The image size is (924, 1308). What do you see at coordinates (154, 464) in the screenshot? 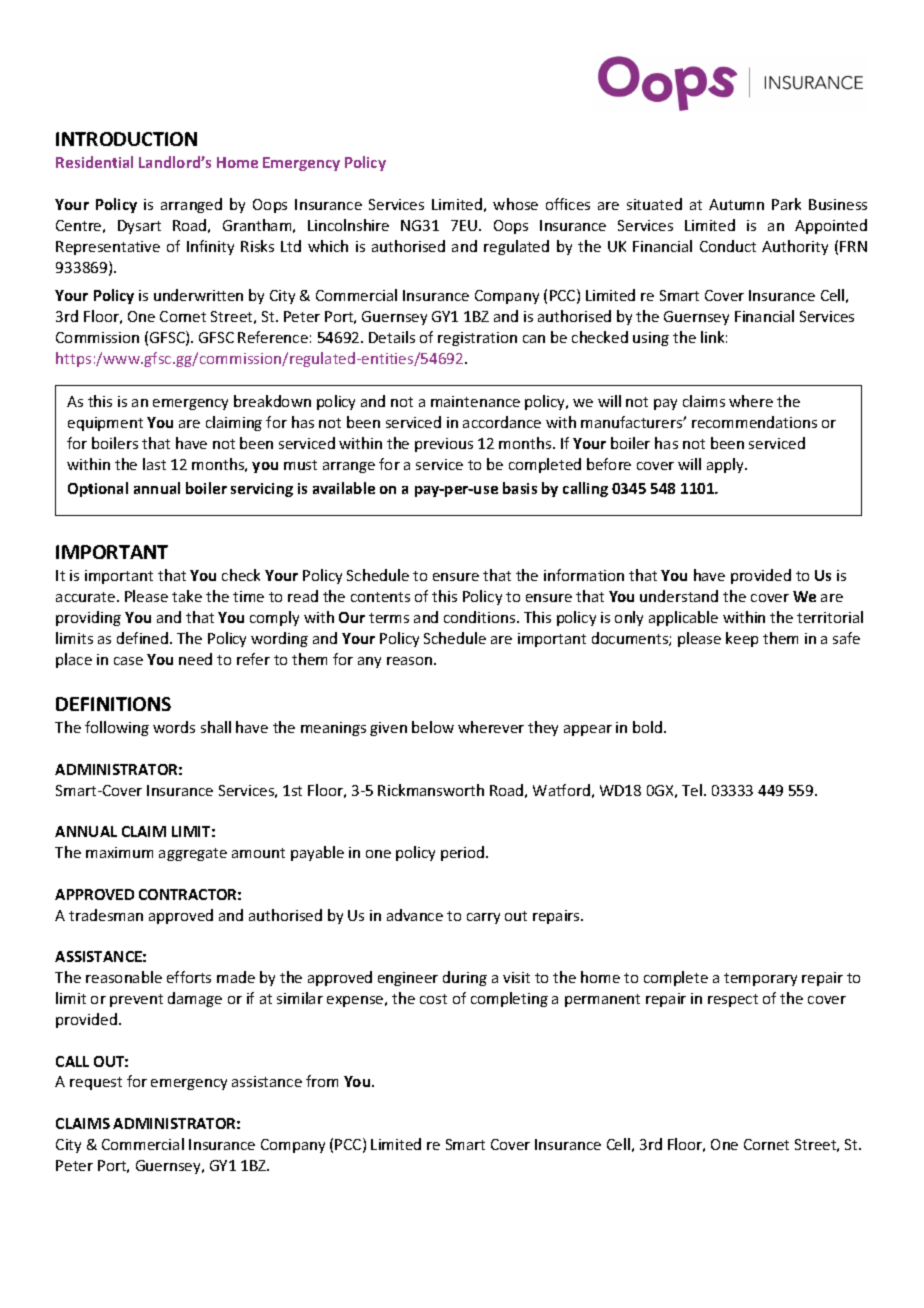
I see `last` at bounding box center [154, 464].
